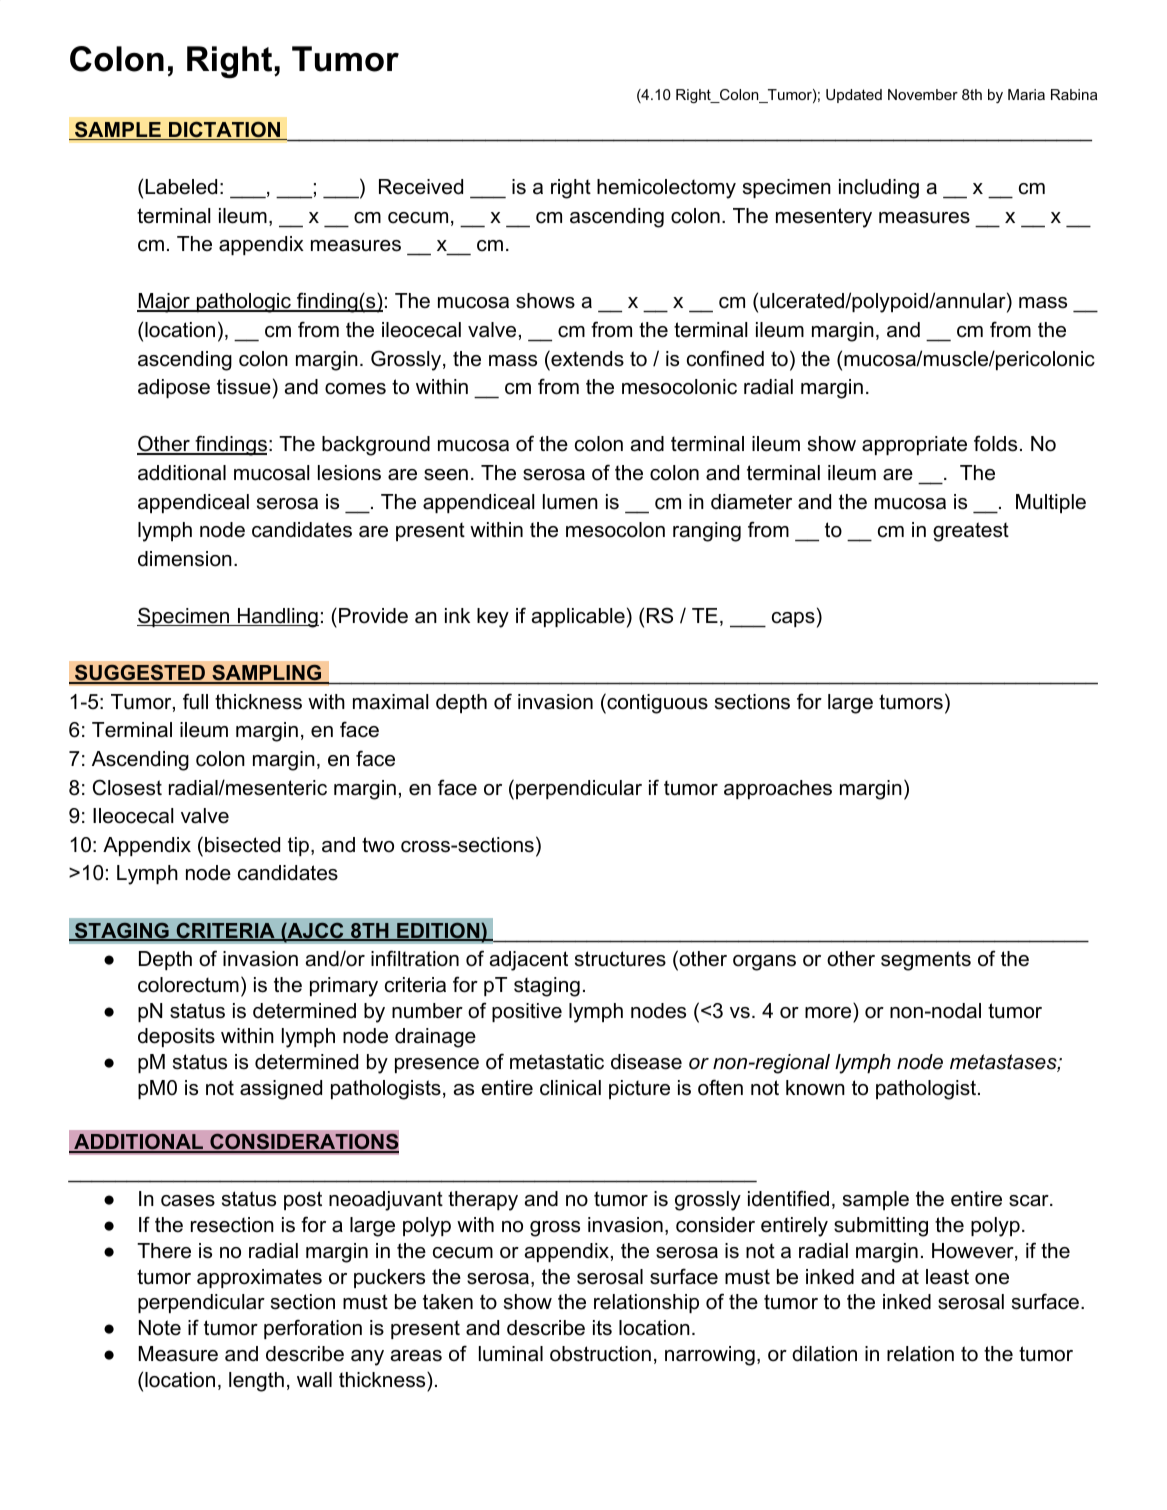  Describe the element at coordinates (947, 1277) in the screenshot. I see `least` at that location.
